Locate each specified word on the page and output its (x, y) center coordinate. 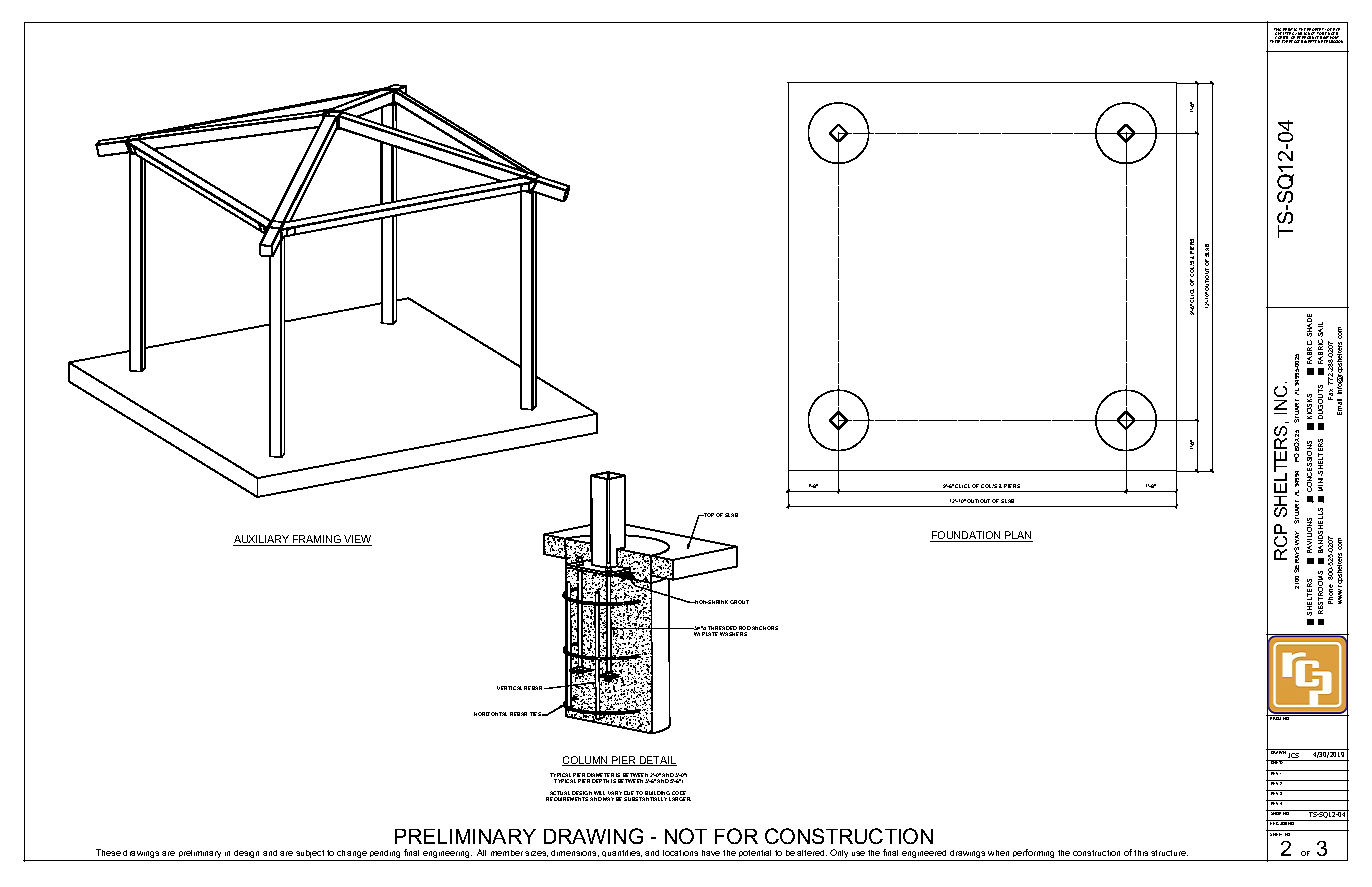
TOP (708, 515)
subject (311, 855)
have (711, 853)
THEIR (1275, 41)
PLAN (1018, 536)
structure (1169, 853)
